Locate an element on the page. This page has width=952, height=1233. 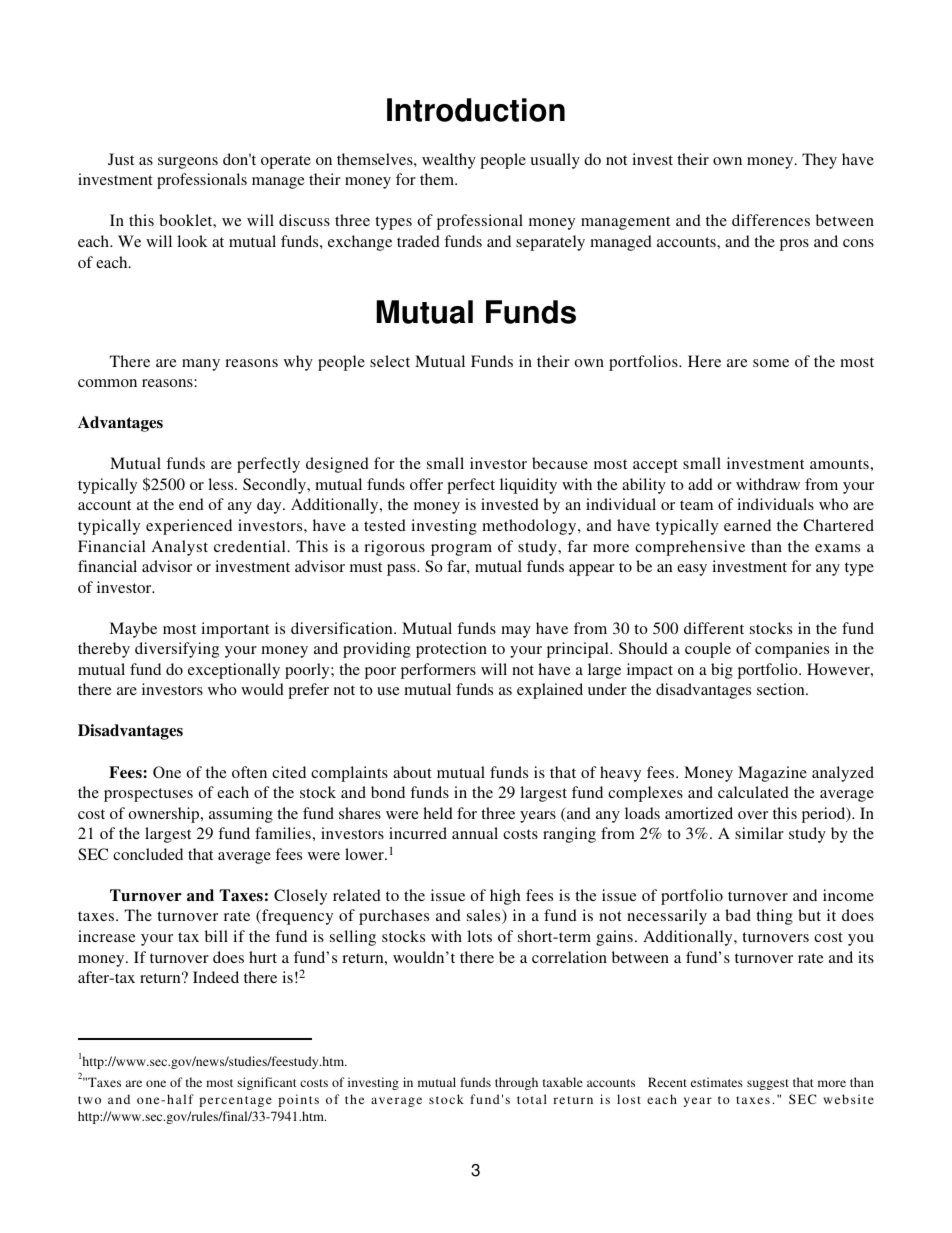
protection is located at coordinates (451, 650).
